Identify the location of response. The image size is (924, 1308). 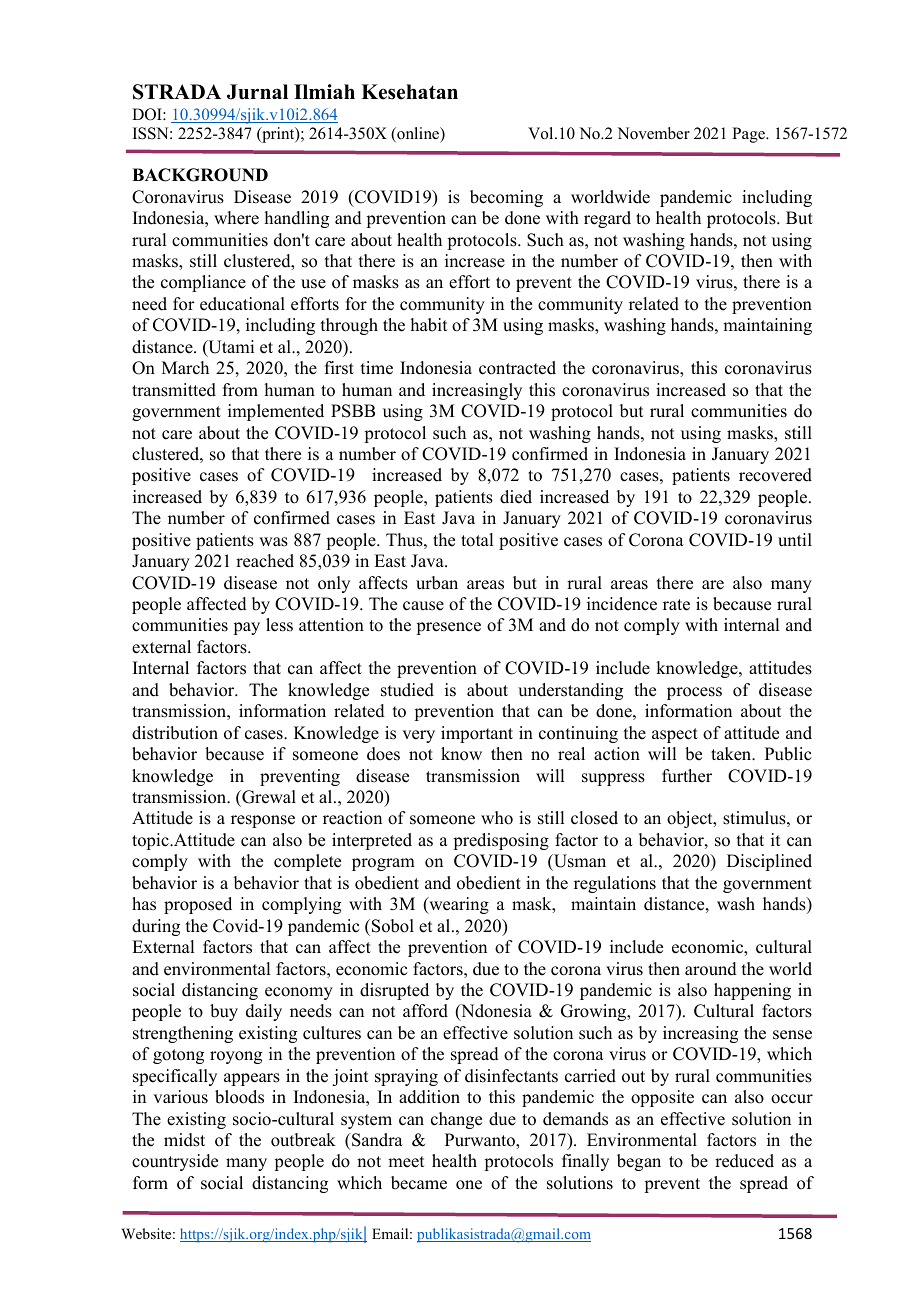
(263, 821).
